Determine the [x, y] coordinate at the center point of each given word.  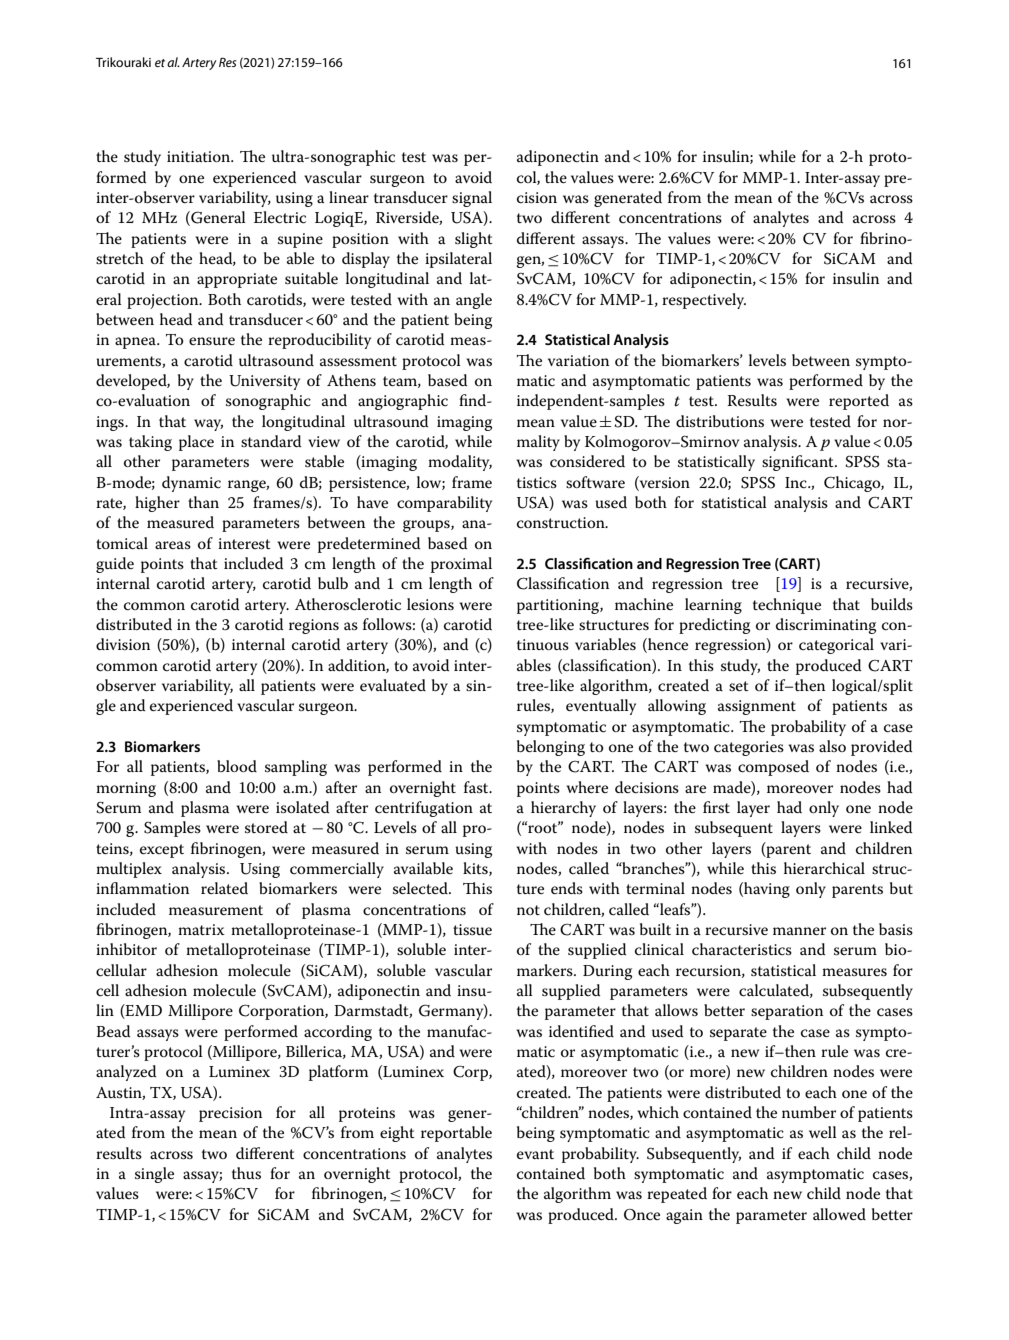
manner [799, 931]
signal [472, 199]
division [123, 644]
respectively [704, 301]
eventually [601, 707]
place [196, 443]
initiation [200, 156]
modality [460, 463]
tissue [472, 930]
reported [859, 402]
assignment [757, 707]
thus [246, 1173]
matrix [201, 929]
